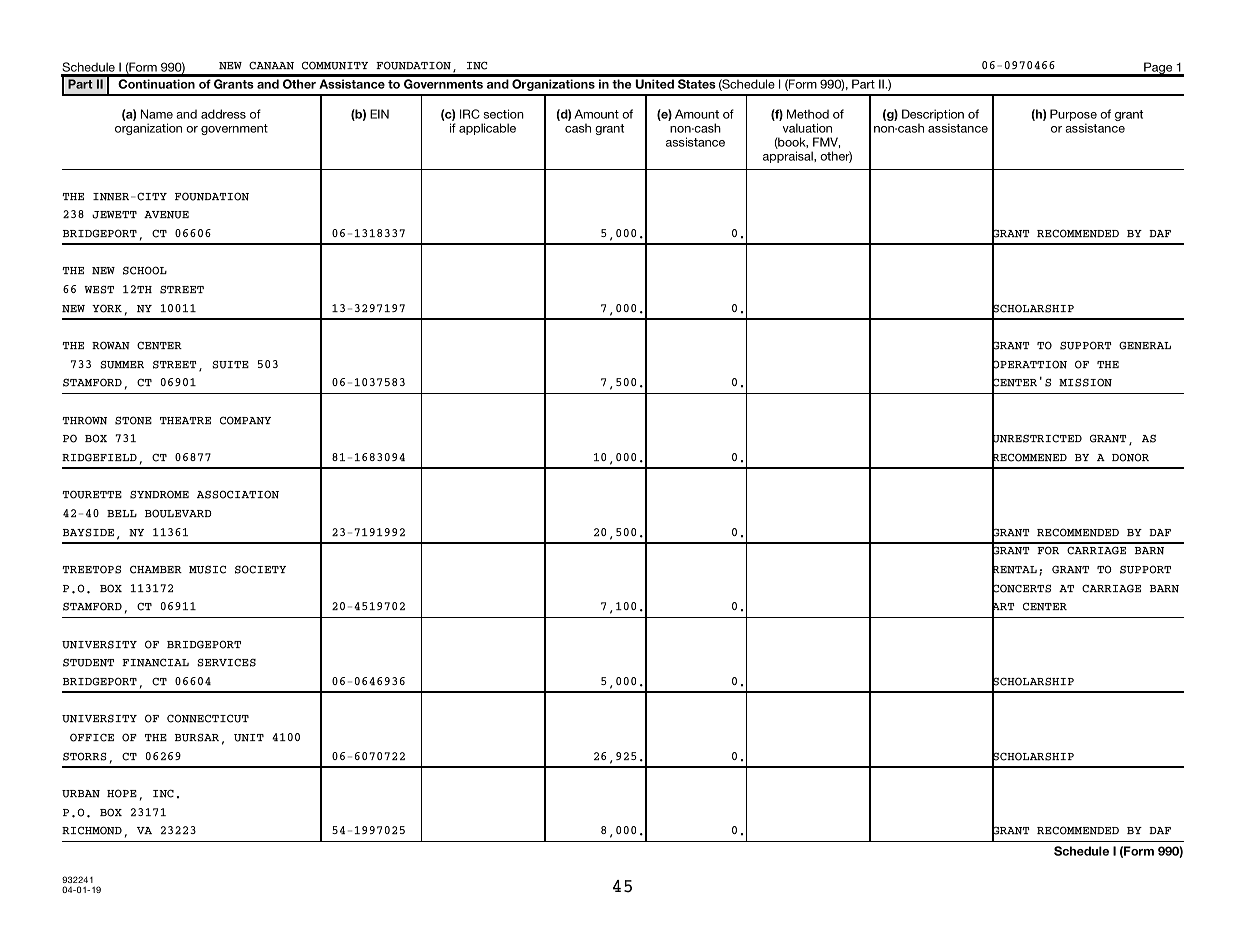 The height and width of the document is (952, 1245). What do you see at coordinates (122, 793) in the document?
I see `HOPE` at bounding box center [122, 793].
